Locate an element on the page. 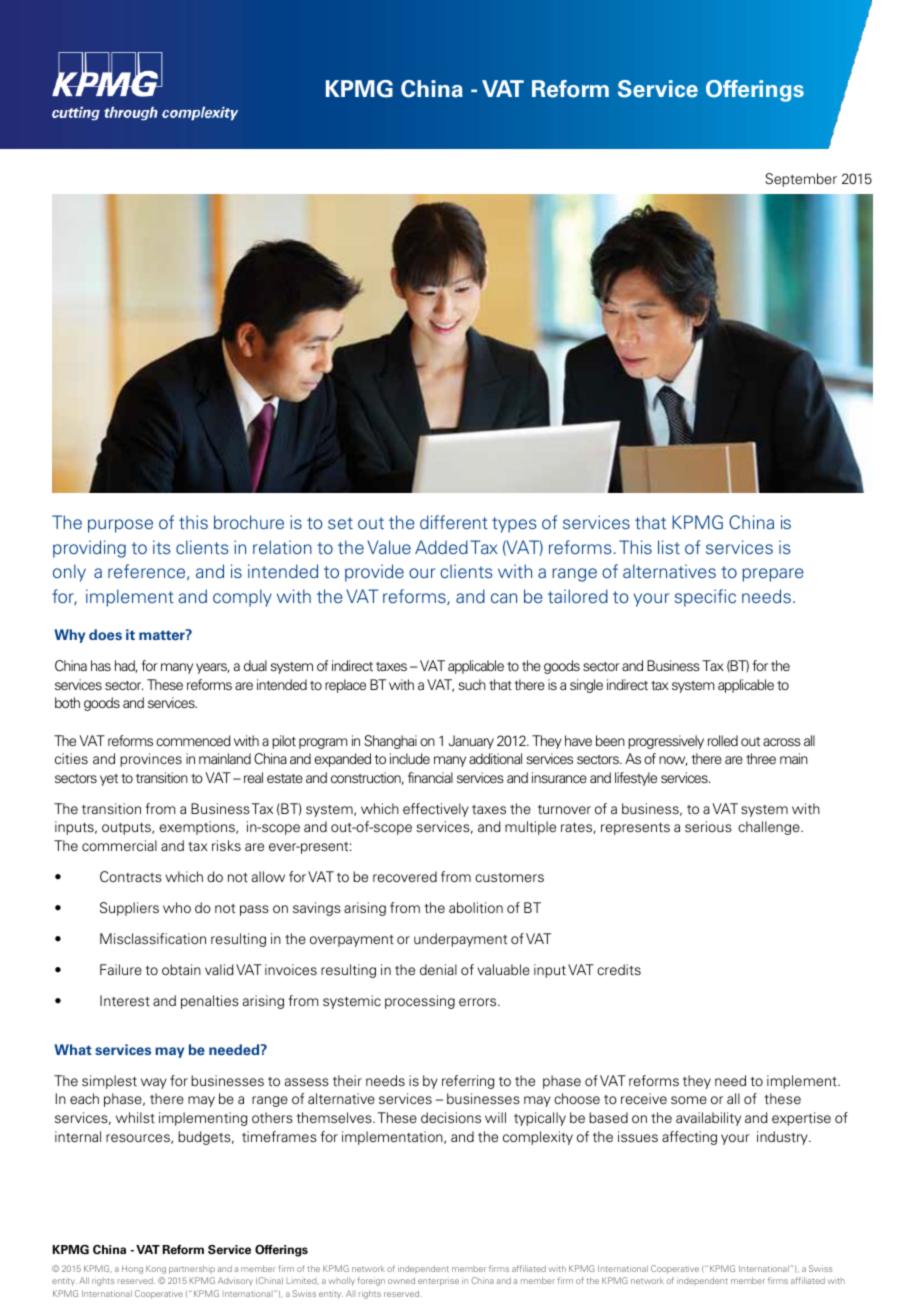 The image size is (924, 1307). credits is located at coordinates (619, 970).
